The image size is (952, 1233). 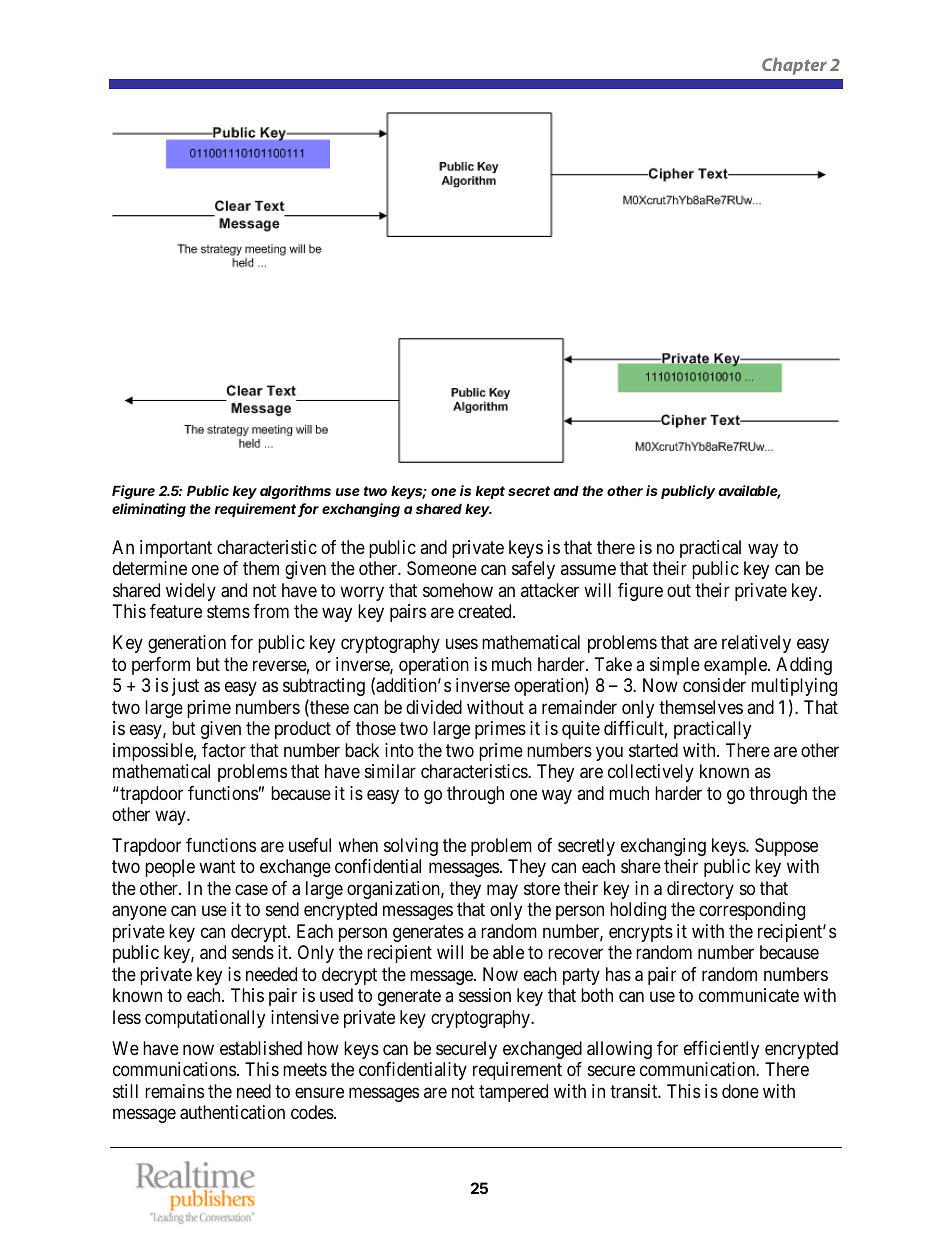 I want to click on safely, so click(x=533, y=570).
